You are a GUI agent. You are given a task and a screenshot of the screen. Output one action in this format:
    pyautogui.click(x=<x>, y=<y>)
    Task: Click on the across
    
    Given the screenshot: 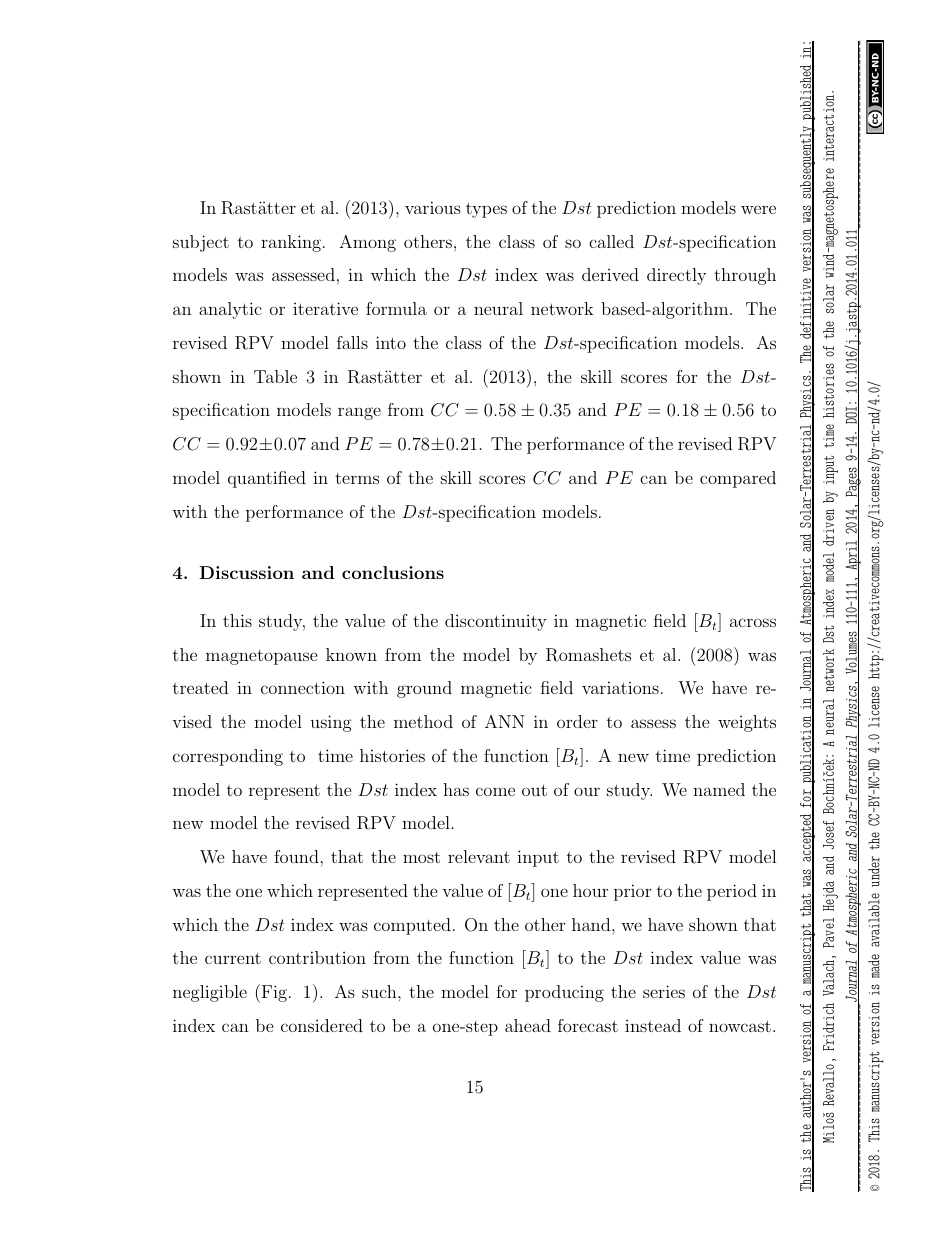 What is the action you would take?
    pyautogui.click(x=753, y=622)
